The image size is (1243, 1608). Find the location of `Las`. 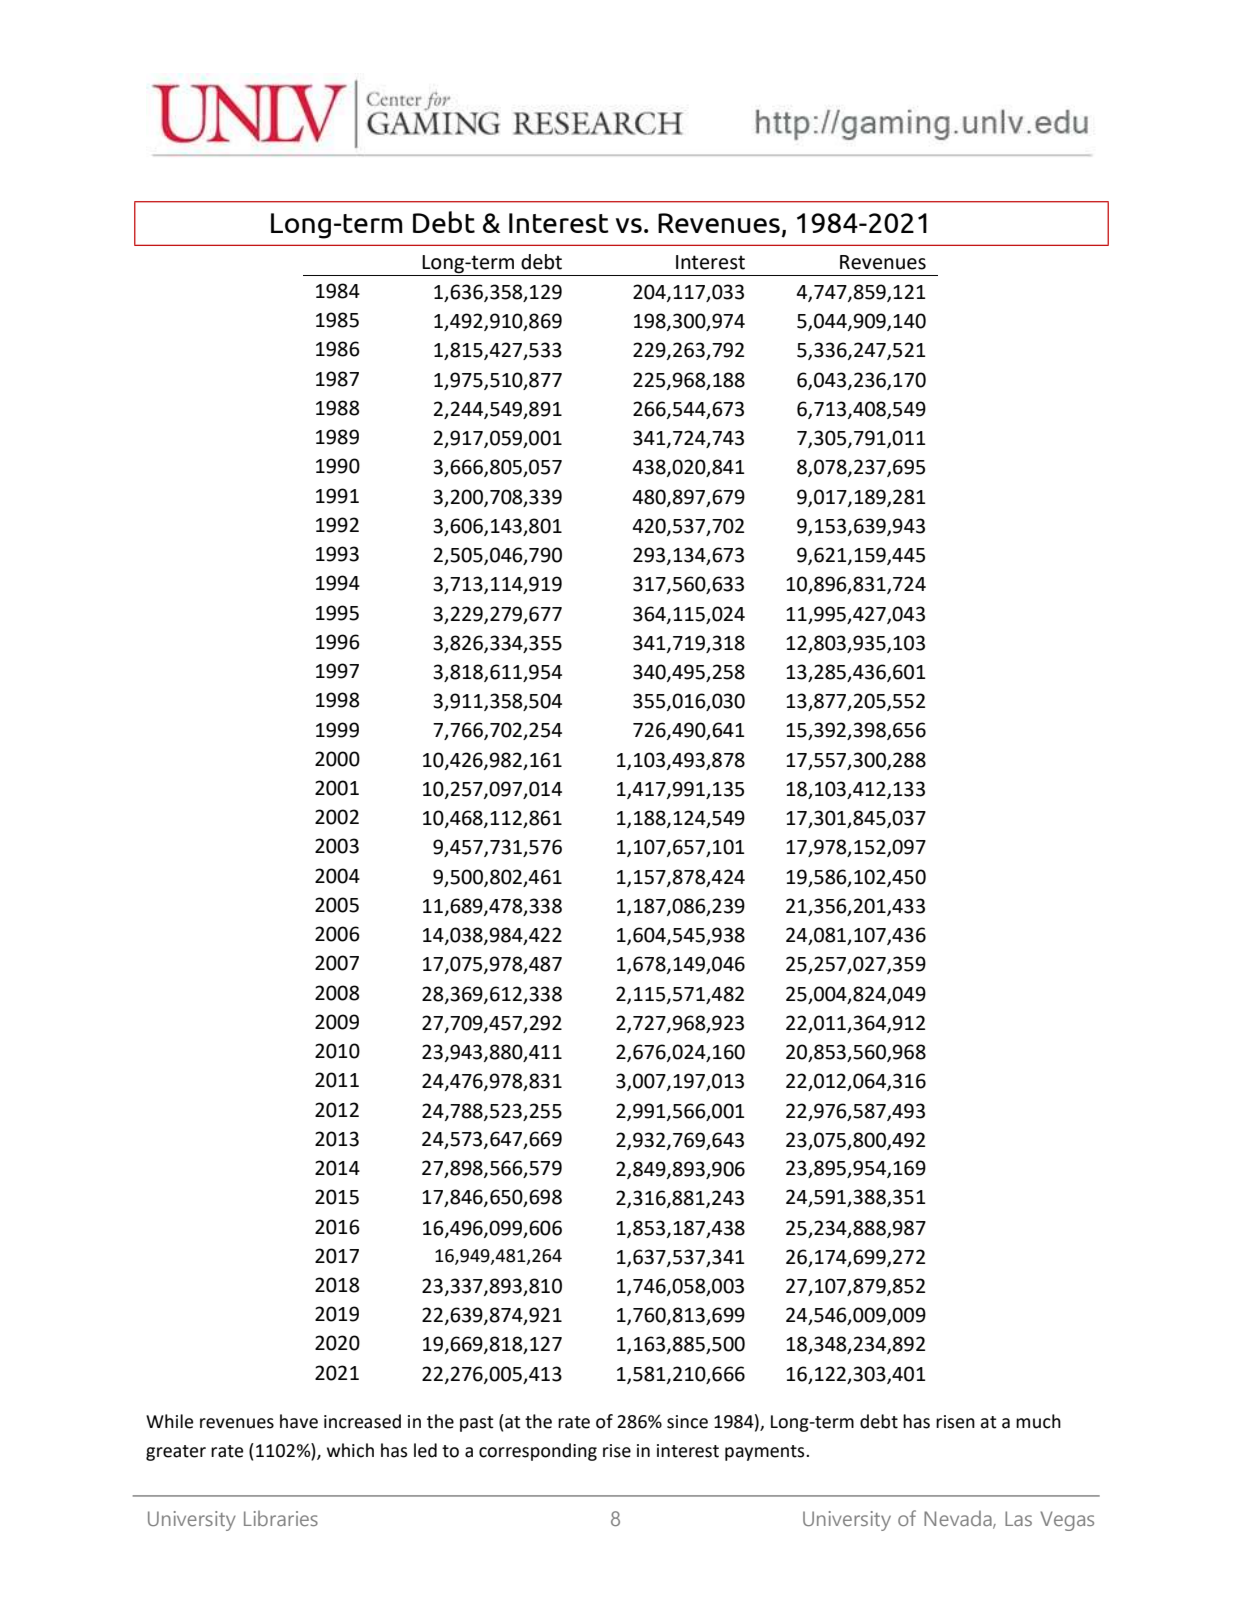

Las is located at coordinates (1018, 1518).
